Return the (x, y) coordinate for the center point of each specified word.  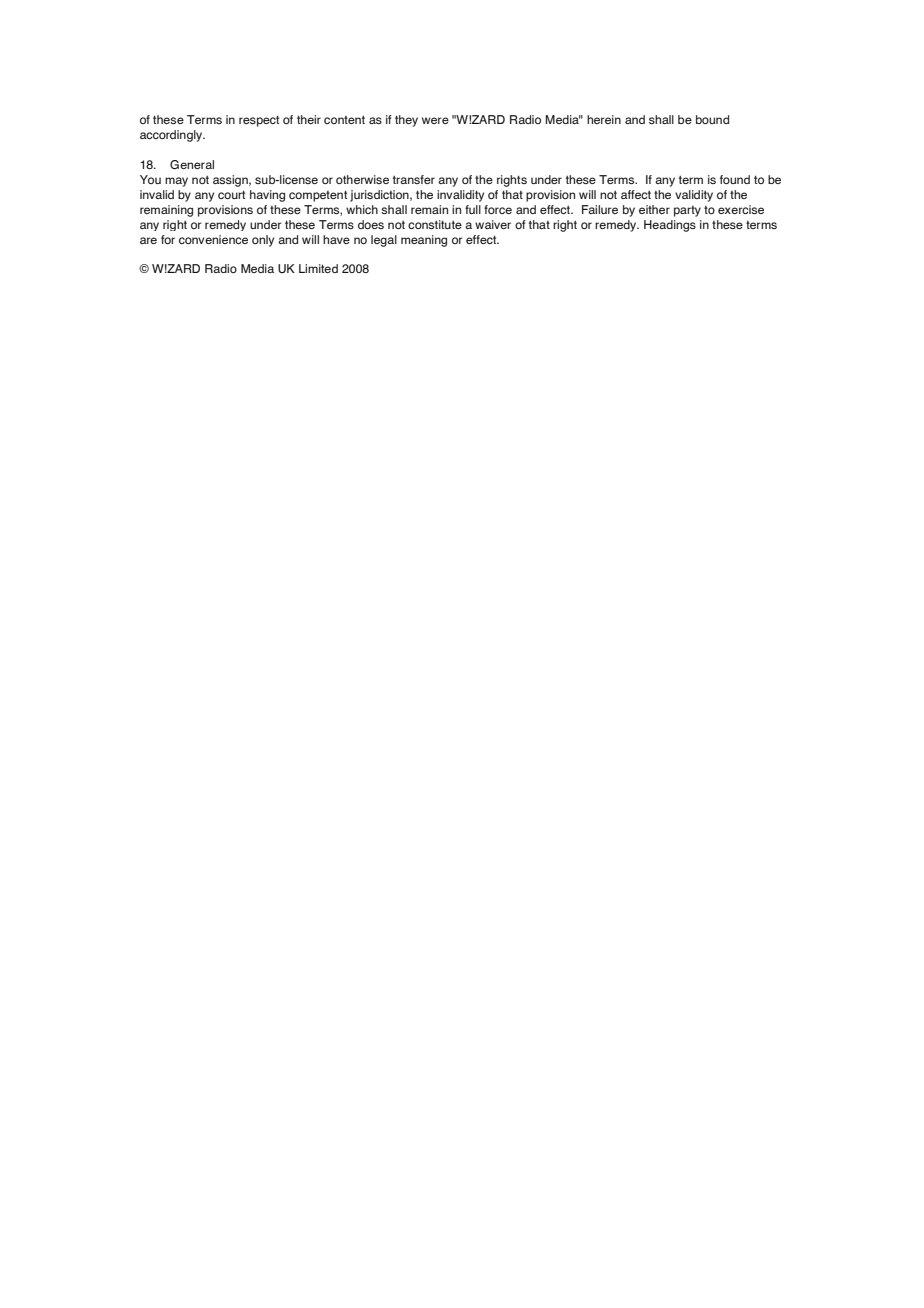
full (473, 209)
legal (384, 241)
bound (712, 119)
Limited (318, 268)
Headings (670, 226)
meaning (424, 241)
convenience (213, 239)
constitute (435, 224)
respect (259, 121)
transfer (414, 179)
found (735, 179)
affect (636, 194)
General (192, 164)
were (435, 120)
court (231, 194)
